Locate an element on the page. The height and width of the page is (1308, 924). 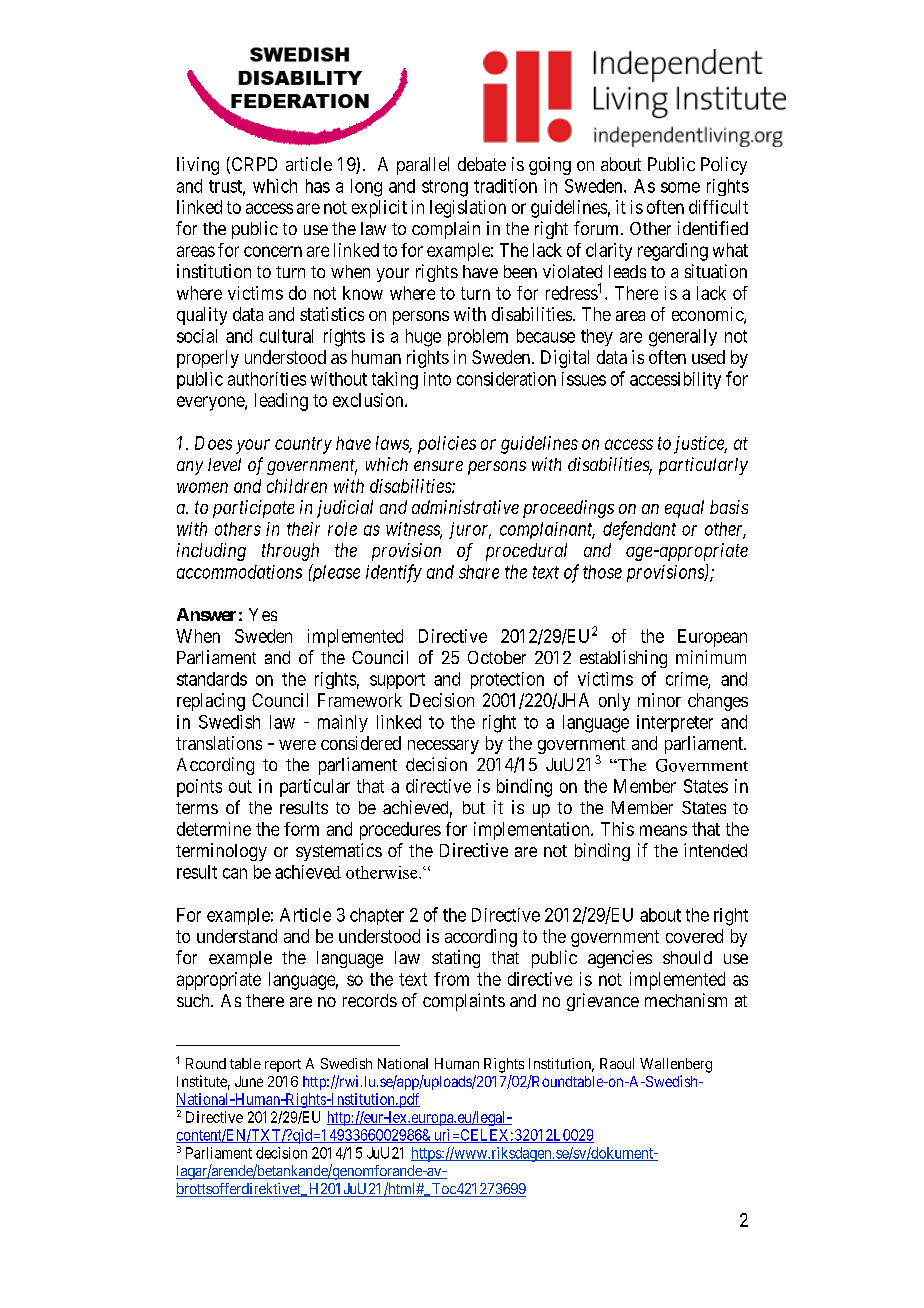
has is located at coordinates (318, 186).
